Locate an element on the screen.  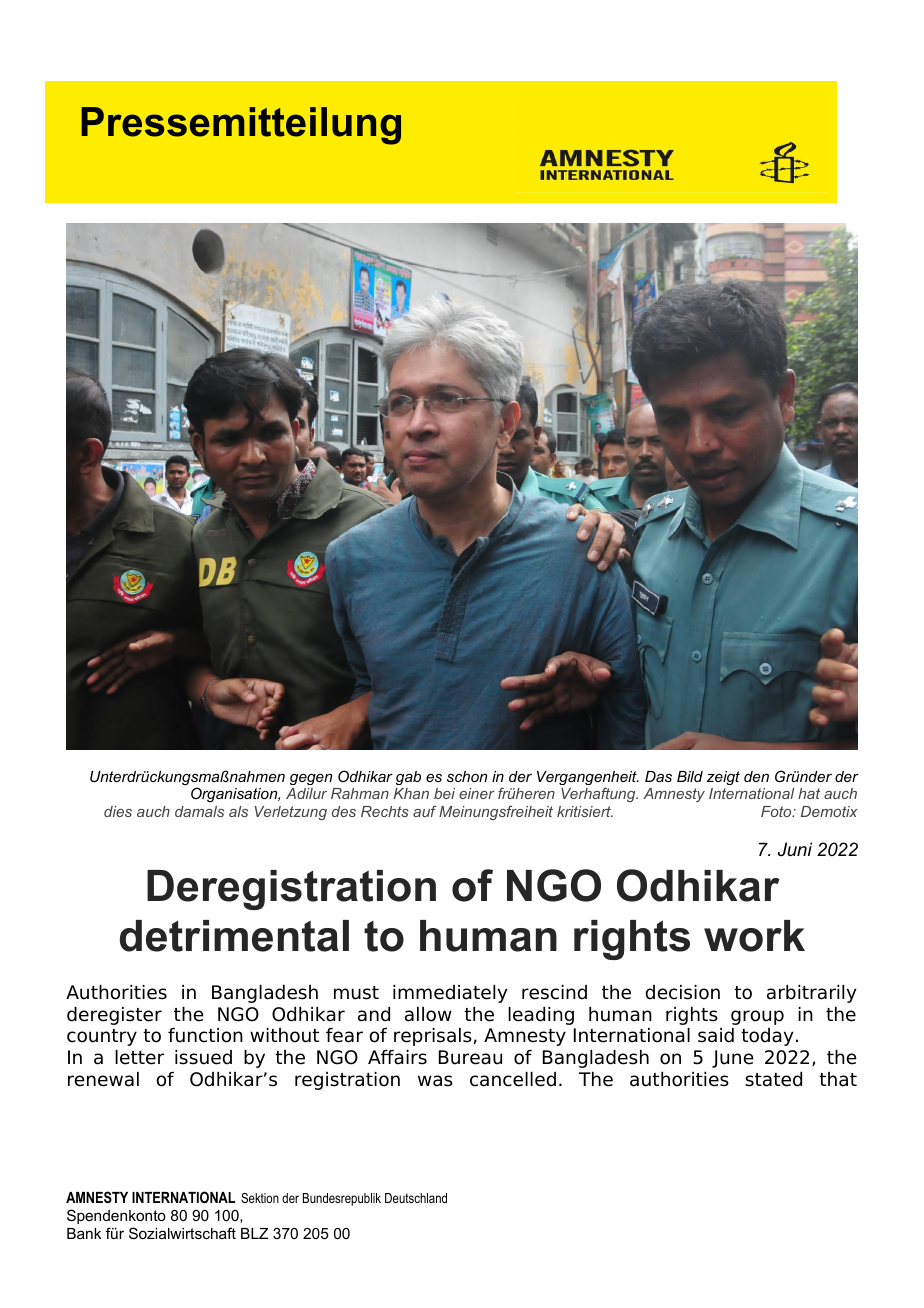
function is located at coordinates (205, 1035).
